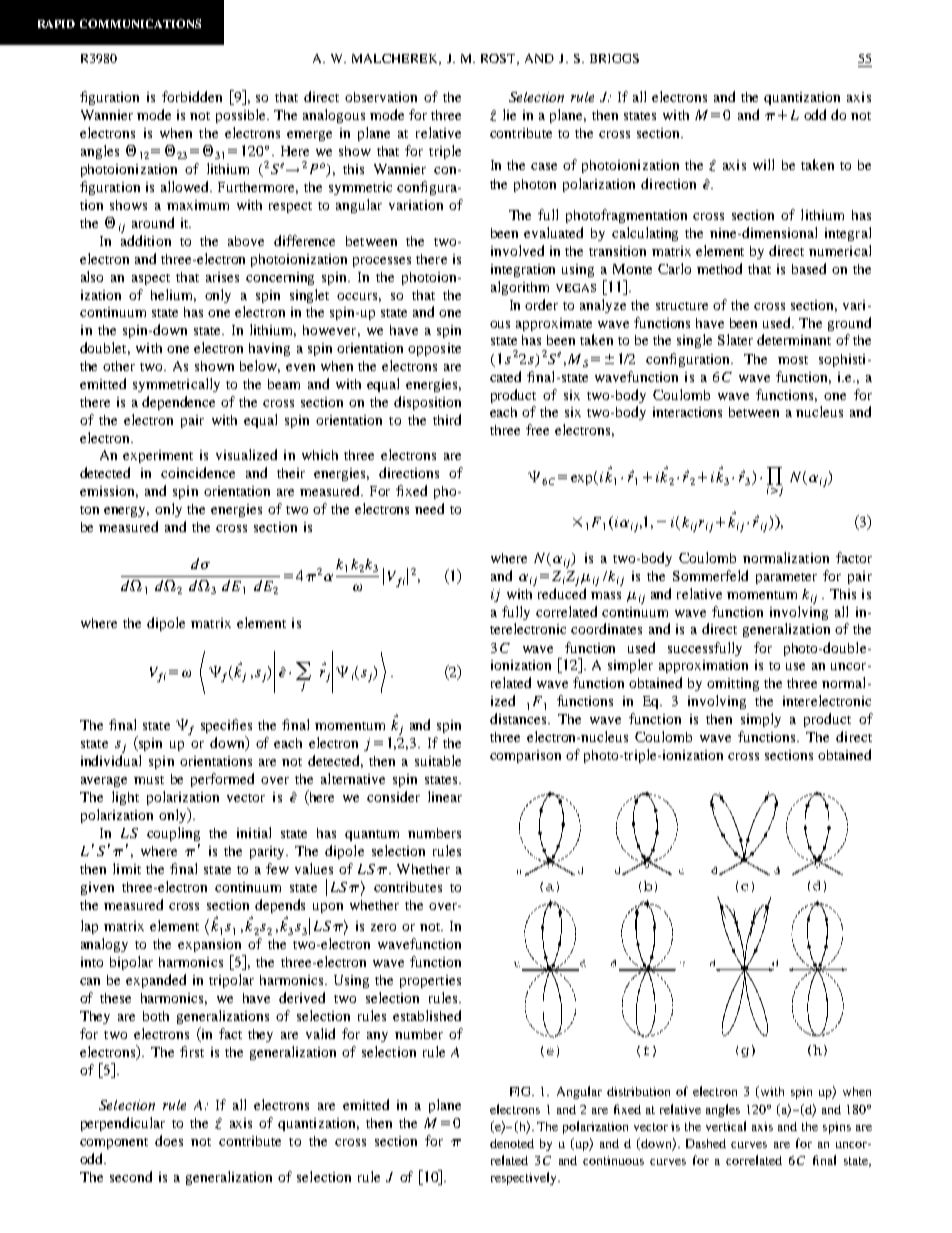 The width and height of the screenshot is (952, 1233). Describe the element at coordinates (383, 927) in the screenshot. I see `zero` at that location.
